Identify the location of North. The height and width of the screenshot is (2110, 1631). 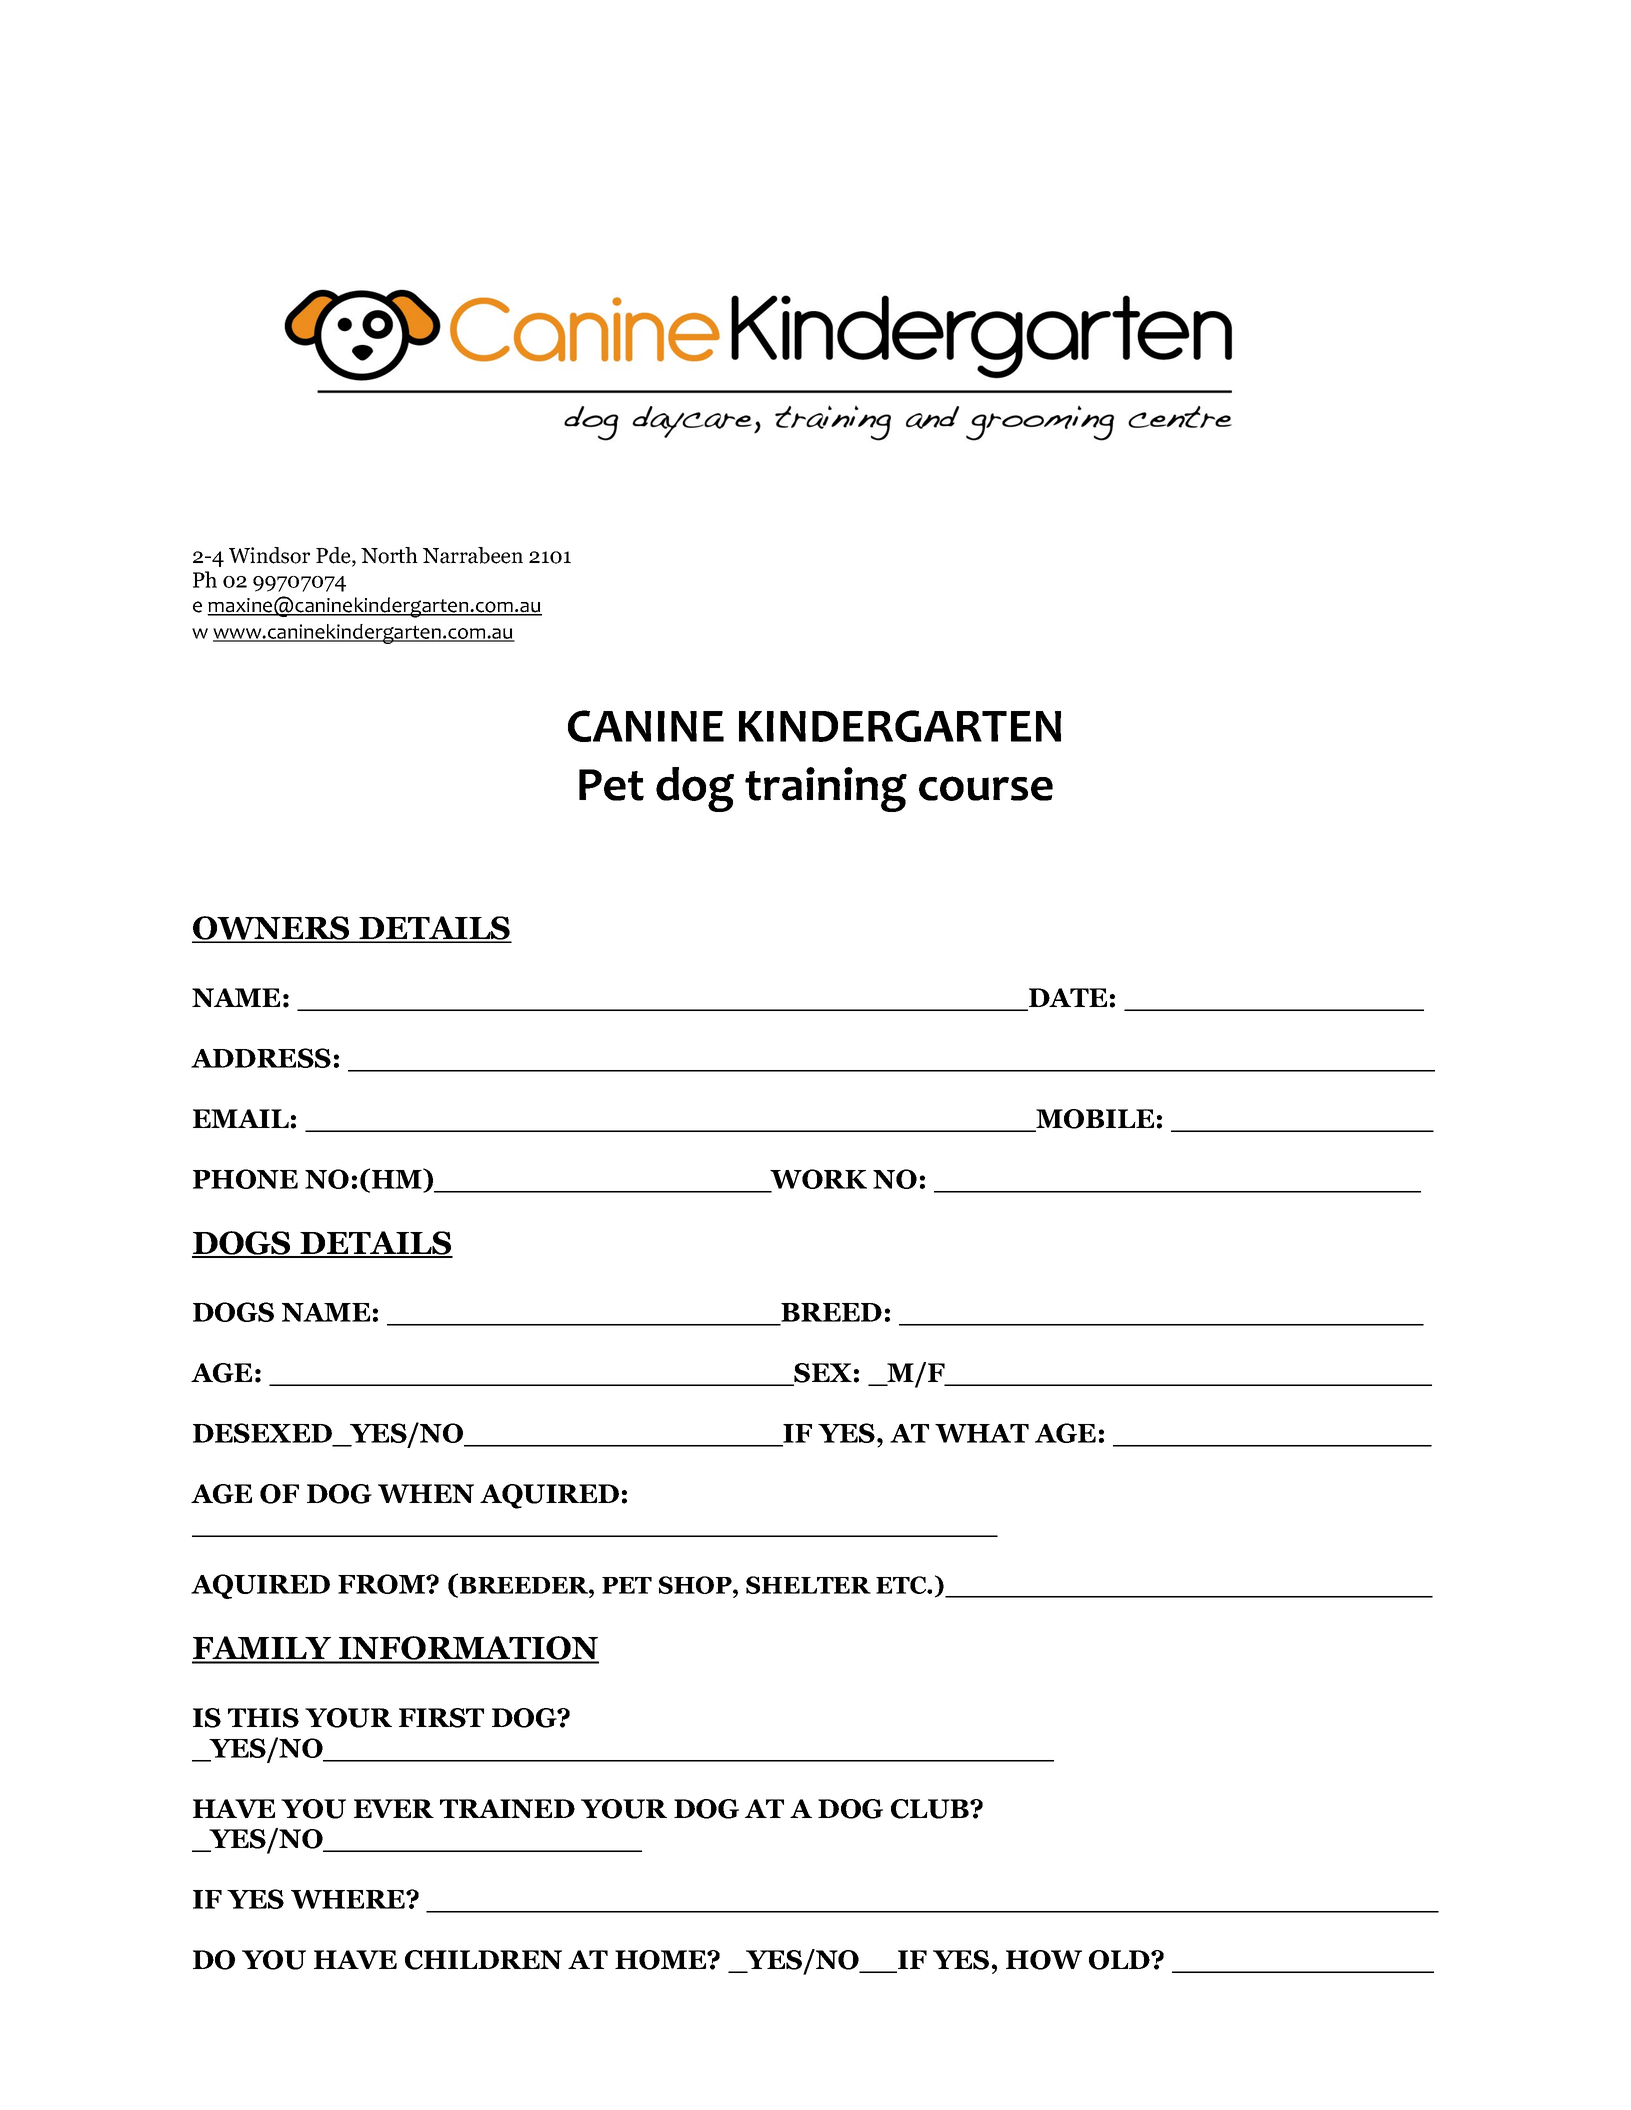
(389, 555).
